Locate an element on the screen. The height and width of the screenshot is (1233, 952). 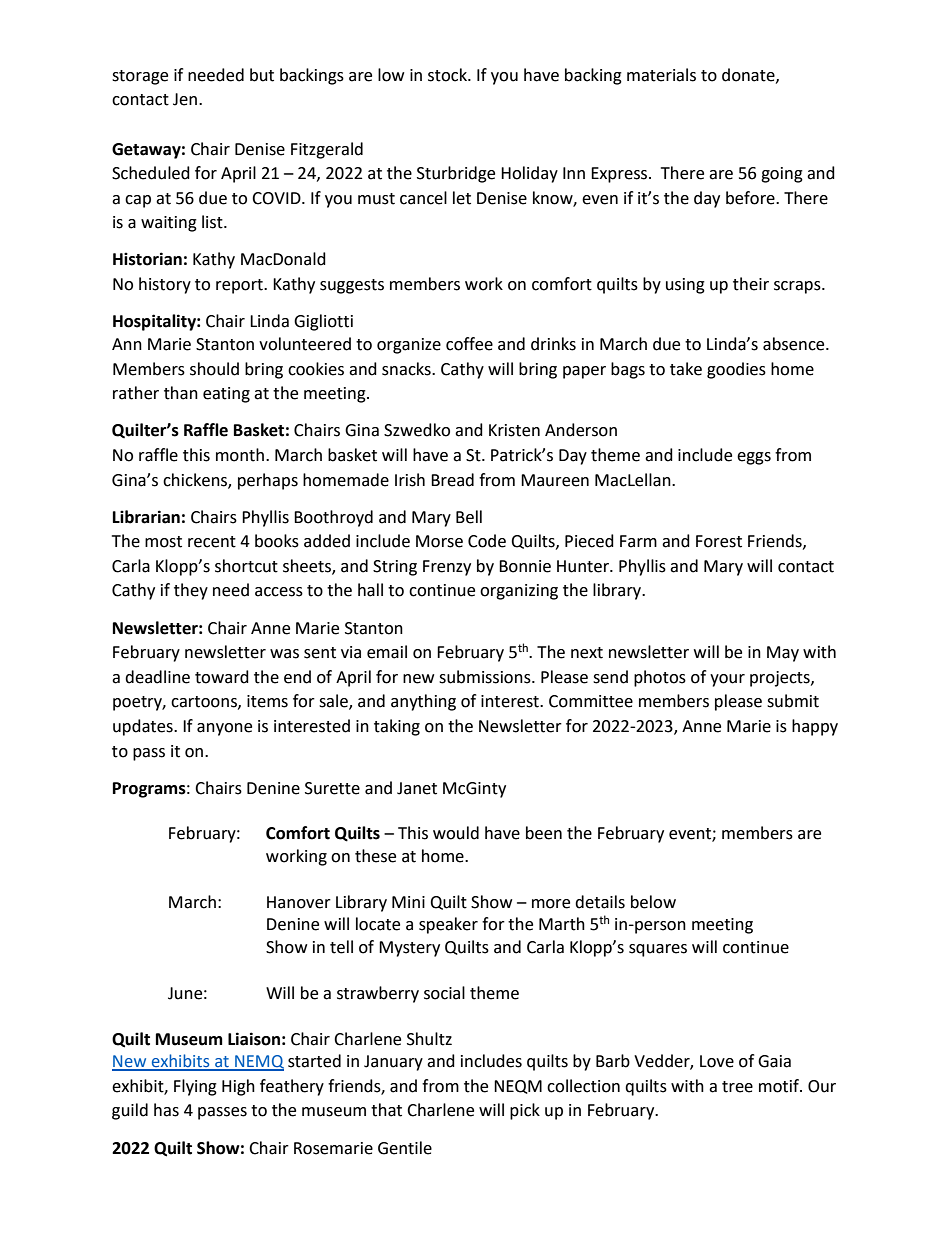
May is located at coordinates (783, 654).
